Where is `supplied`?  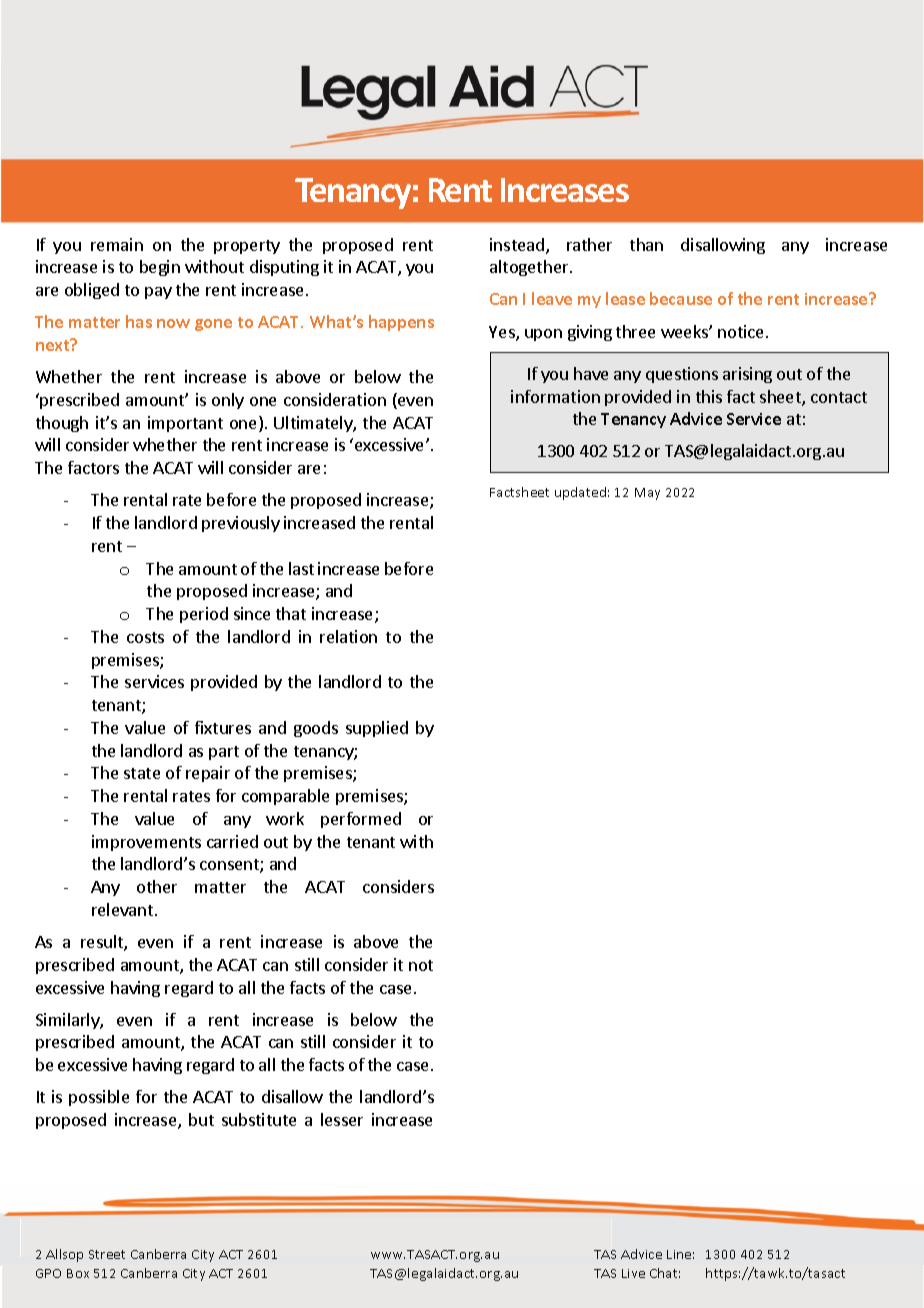 supplied is located at coordinates (377, 729).
